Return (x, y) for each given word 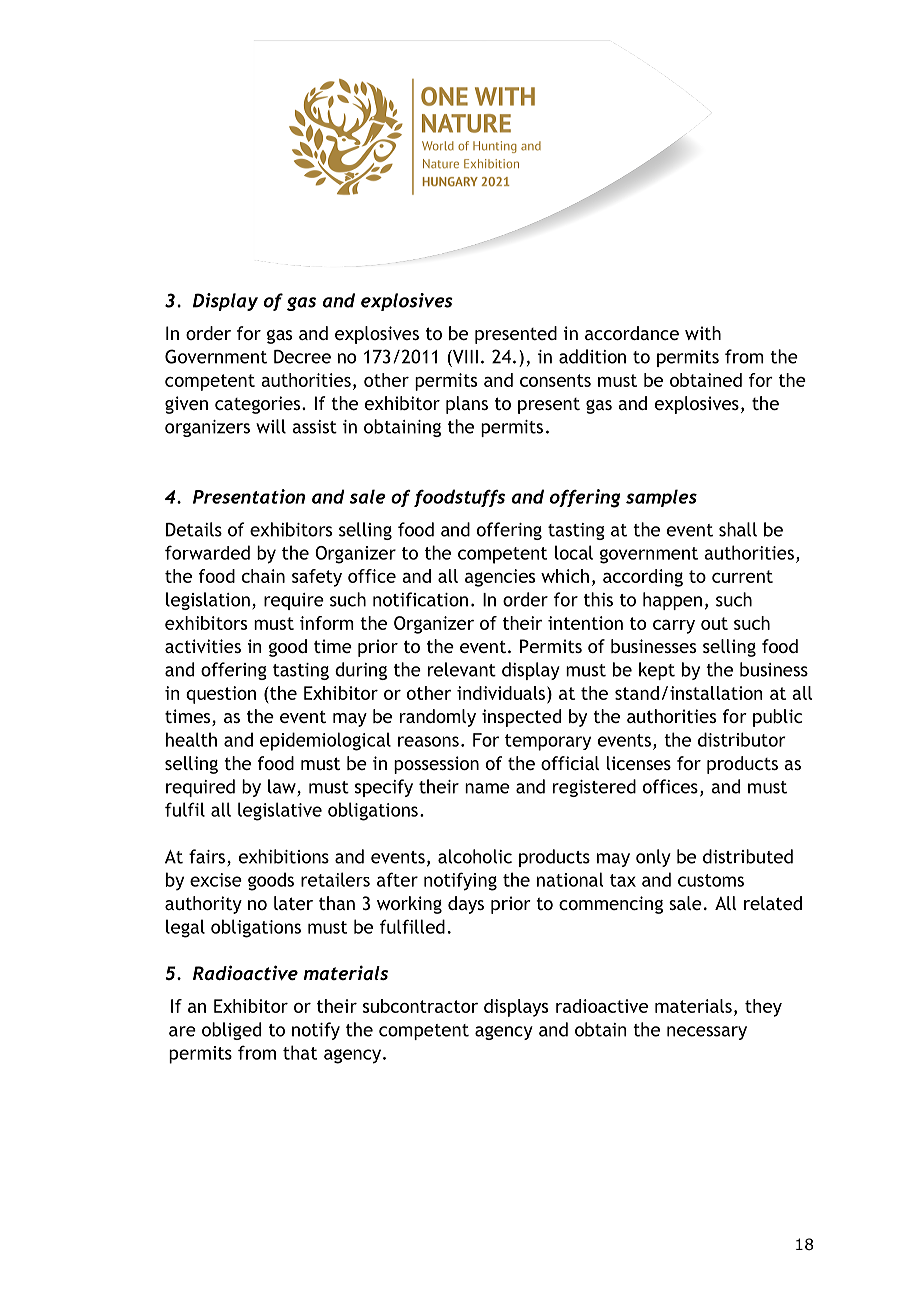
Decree (302, 357)
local (574, 552)
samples (661, 498)
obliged (231, 1031)
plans (467, 405)
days (466, 905)
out (714, 623)
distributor (741, 739)
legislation (208, 601)
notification (420, 599)
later (293, 903)
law (283, 787)
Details (194, 529)
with (703, 333)
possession (436, 765)
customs (711, 880)
